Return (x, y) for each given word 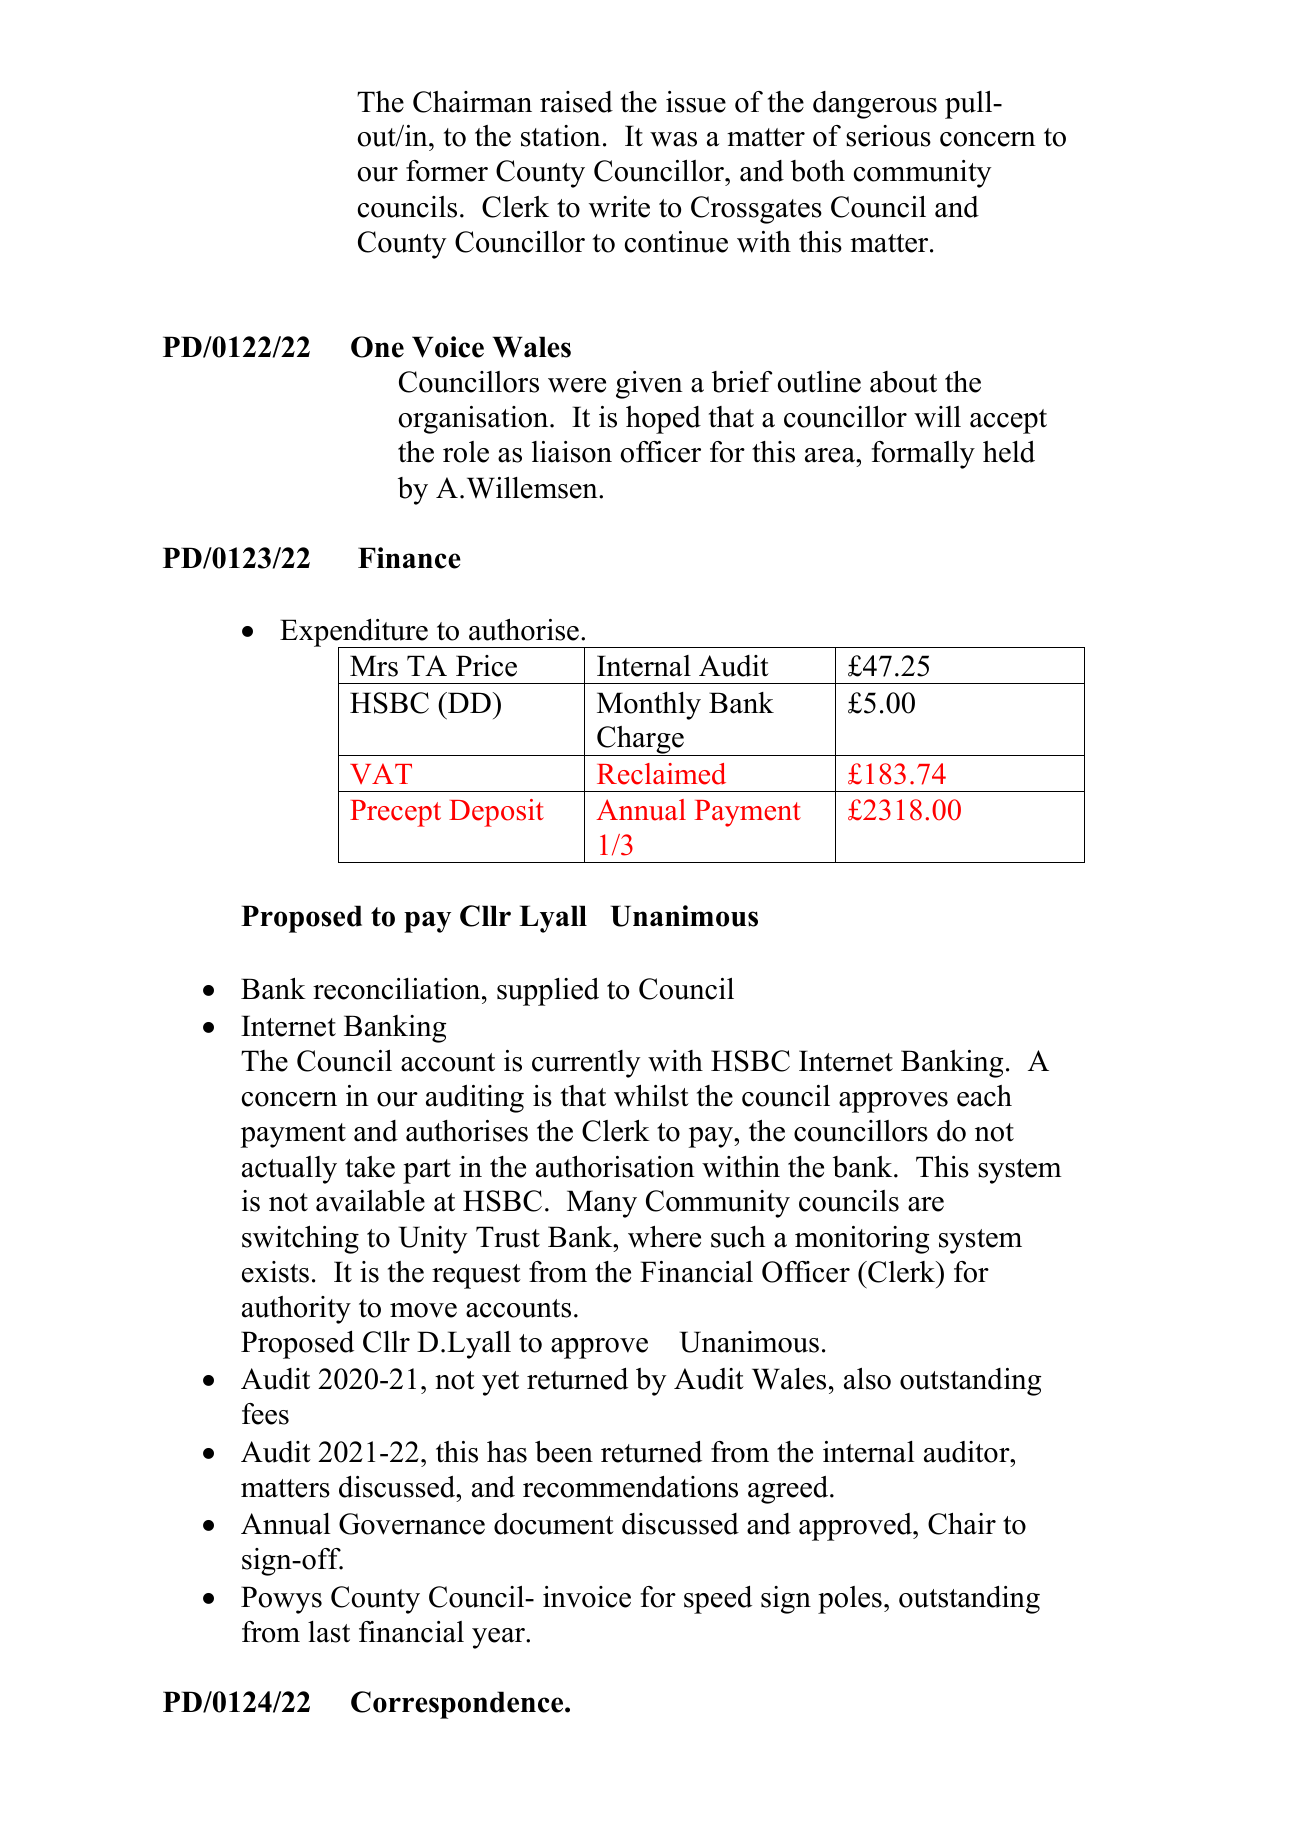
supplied (548, 992)
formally (923, 455)
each (984, 1096)
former (447, 171)
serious (888, 136)
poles (850, 1600)
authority (296, 1310)
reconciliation (398, 989)
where (664, 1237)
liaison (572, 452)
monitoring (862, 1240)
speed (718, 1600)
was (673, 139)
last (329, 1632)
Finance (409, 558)
